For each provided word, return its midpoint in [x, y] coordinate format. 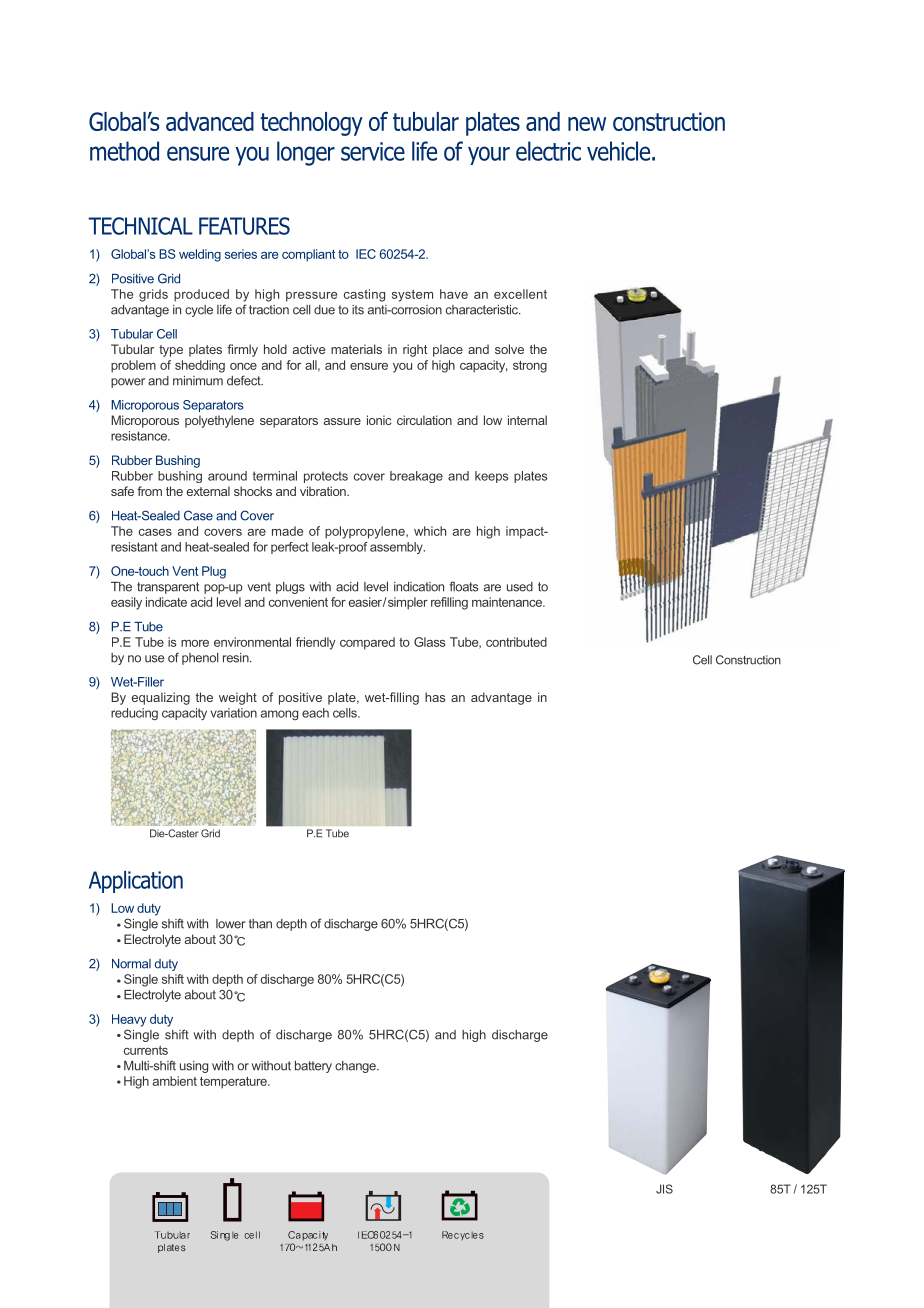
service [373, 151]
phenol [200, 659]
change [356, 1067]
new [587, 124]
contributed [516, 642]
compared [367, 643]
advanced [210, 121]
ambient [175, 1081]
